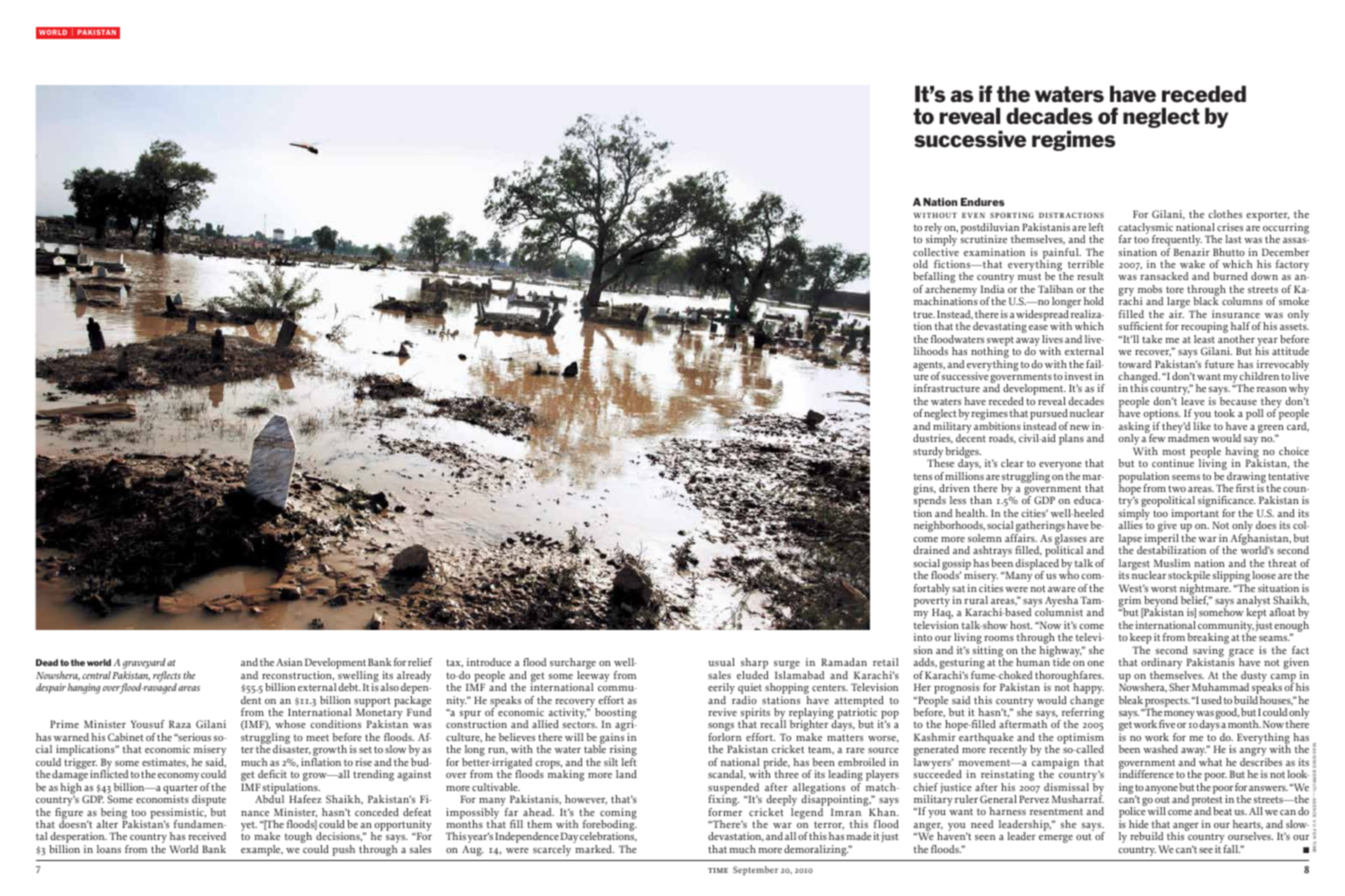 The height and width of the screenshot is (896, 1345). I want to click on graveyard, so click(145, 665).
